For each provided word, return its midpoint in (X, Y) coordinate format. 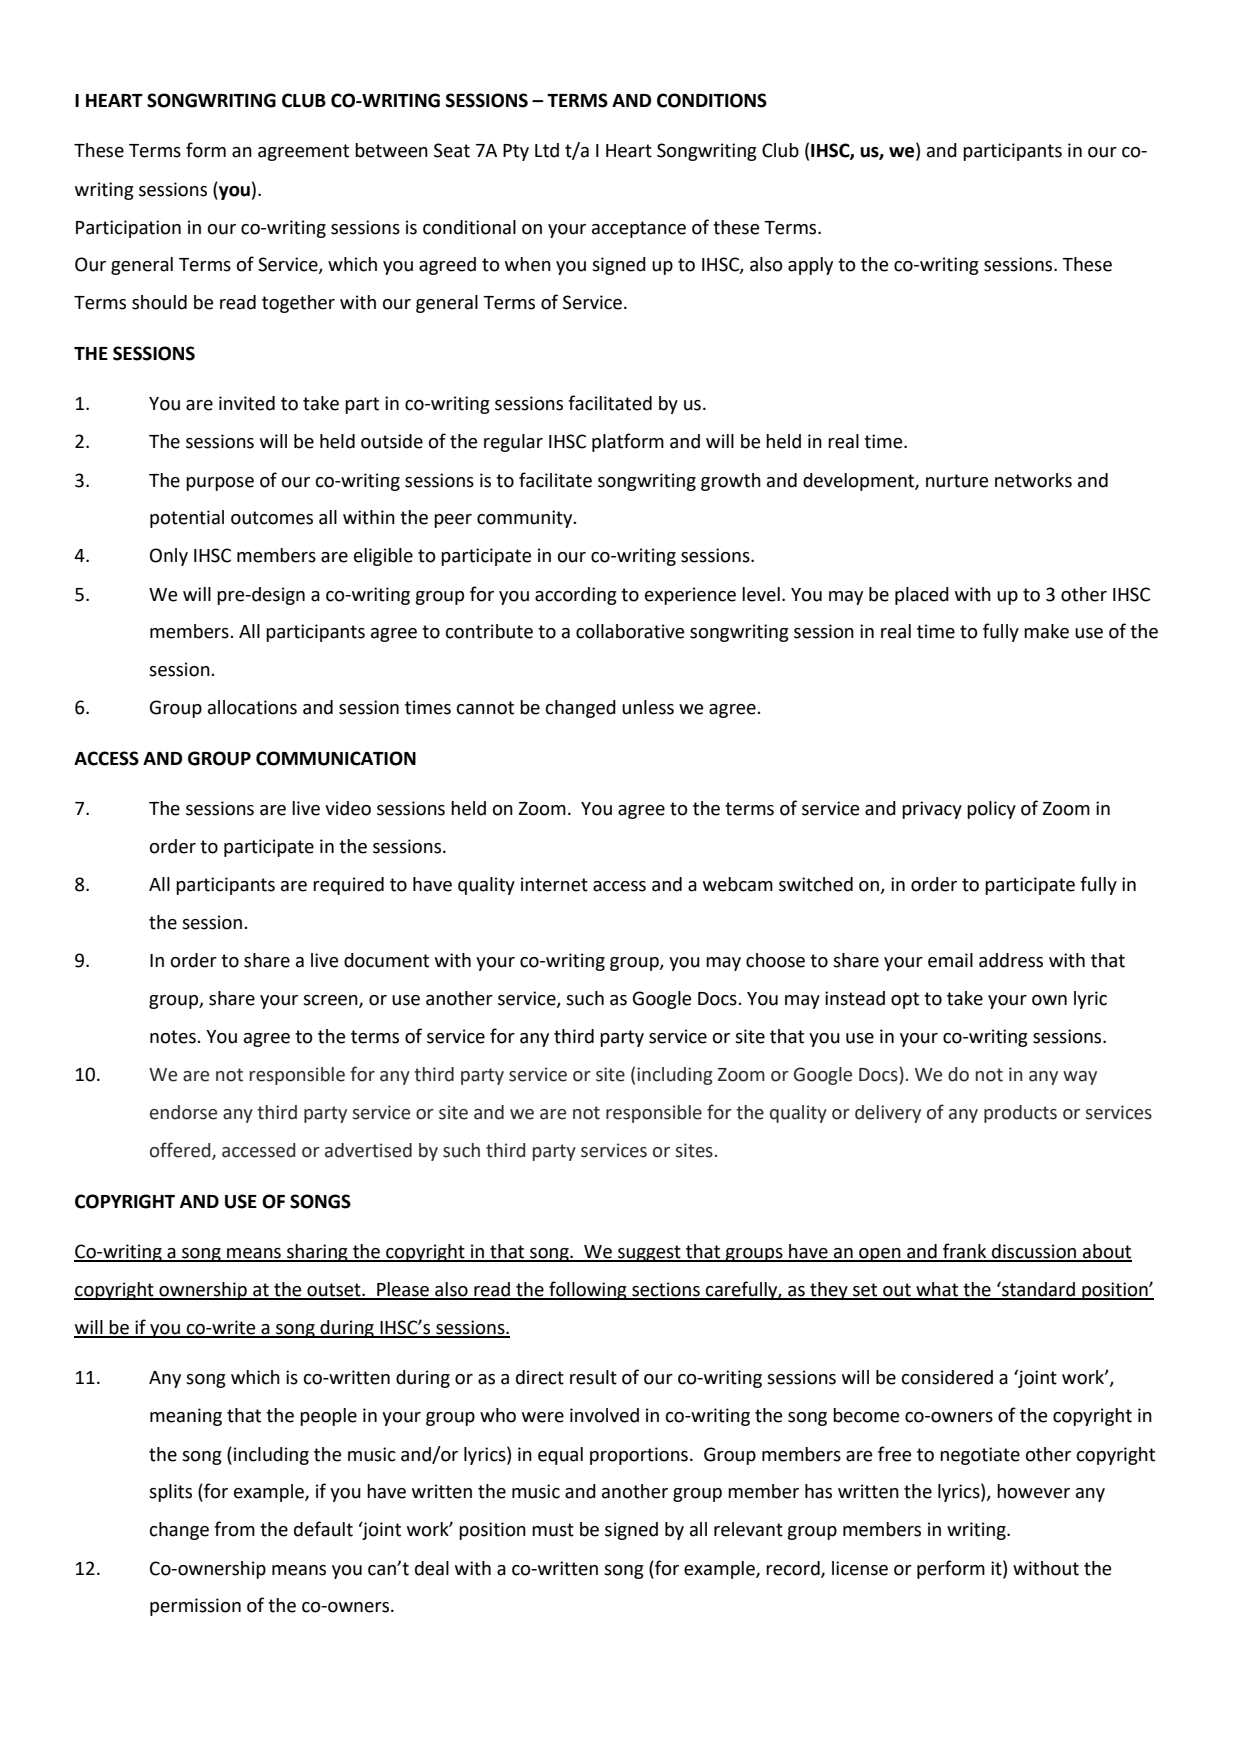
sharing (317, 1253)
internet (554, 884)
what (937, 1290)
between (391, 150)
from (234, 1529)
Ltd (547, 150)
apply (810, 266)
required (348, 886)
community (526, 519)
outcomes (272, 518)
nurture (957, 481)
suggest (649, 1253)
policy (991, 810)
